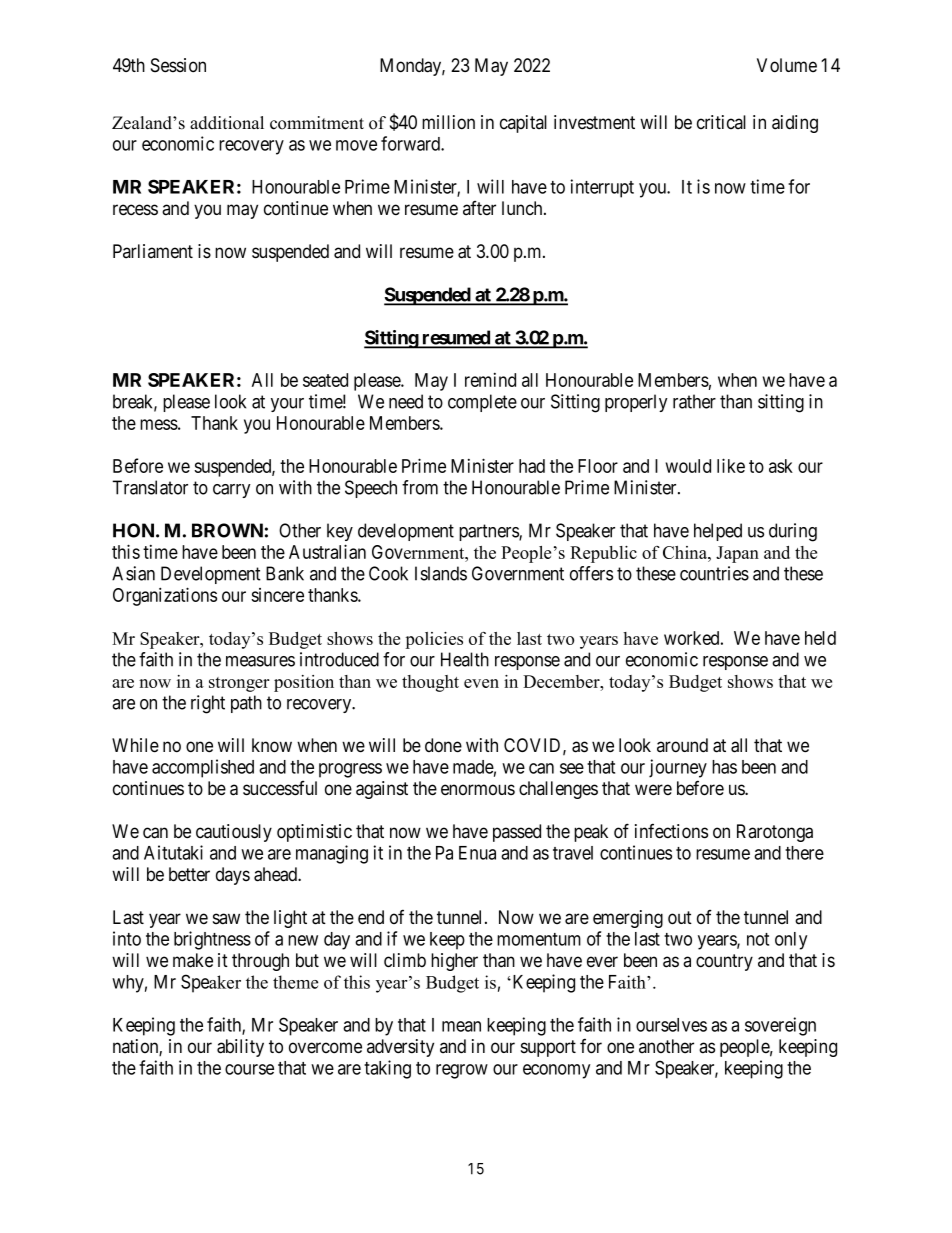 The height and width of the page is (1233, 952). What do you see at coordinates (165, 596) in the page?
I see `Organizations` at bounding box center [165, 596].
